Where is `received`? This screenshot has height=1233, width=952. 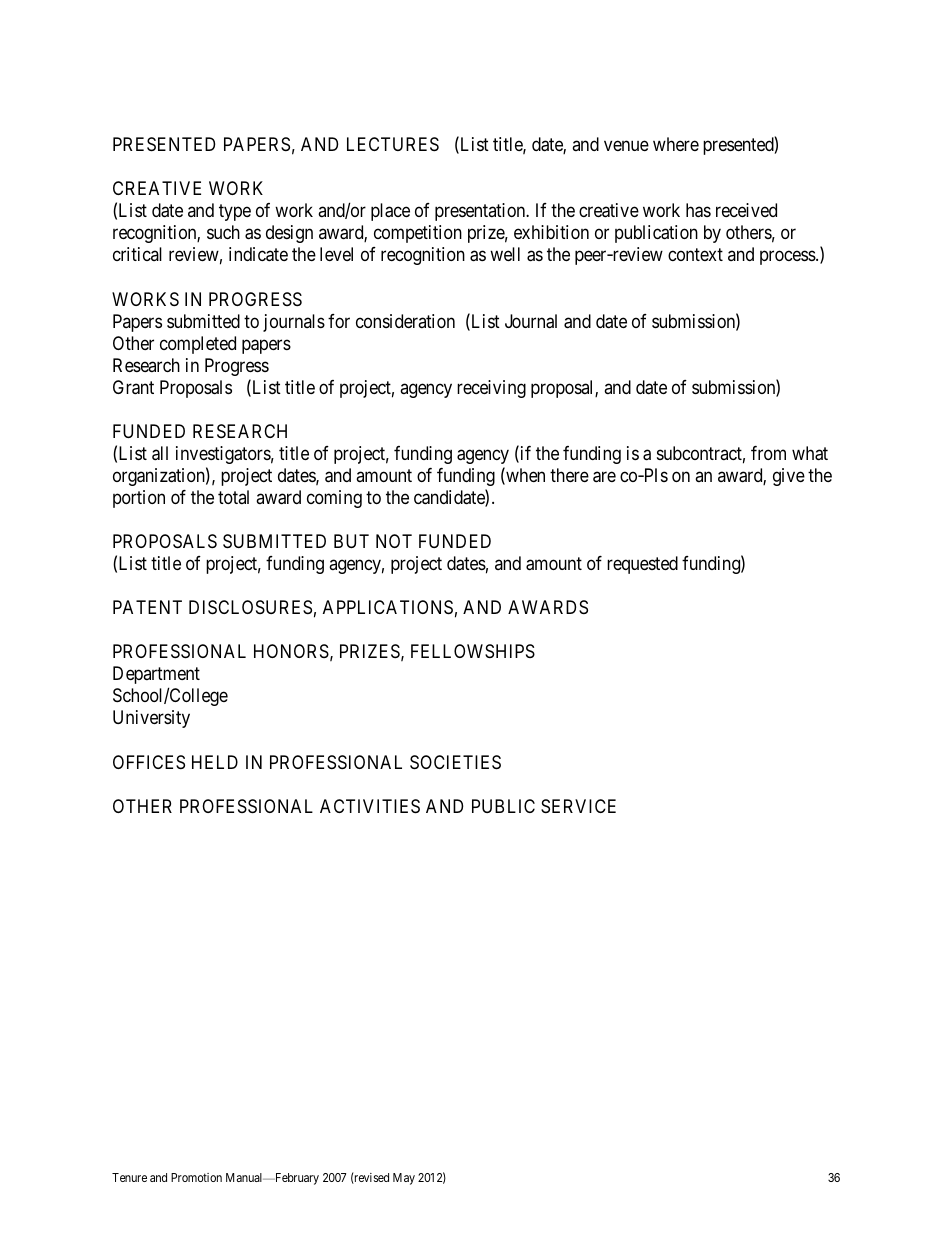
received is located at coordinates (746, 210).
